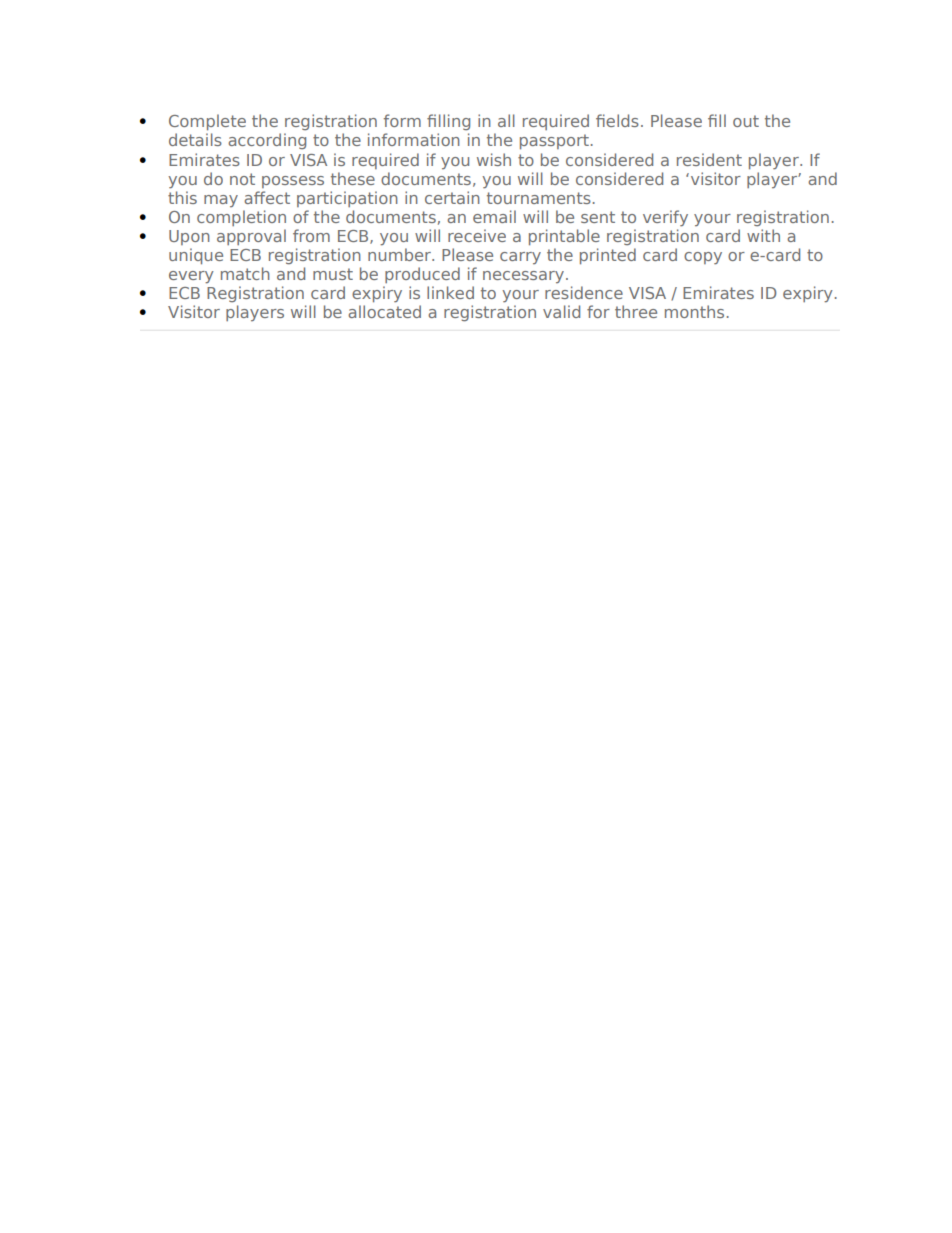 The height and width of the page is (1233, 952). What do you see at coordinates (494, 216) in the page?
I see `email` at bounding box center [494, 216].
